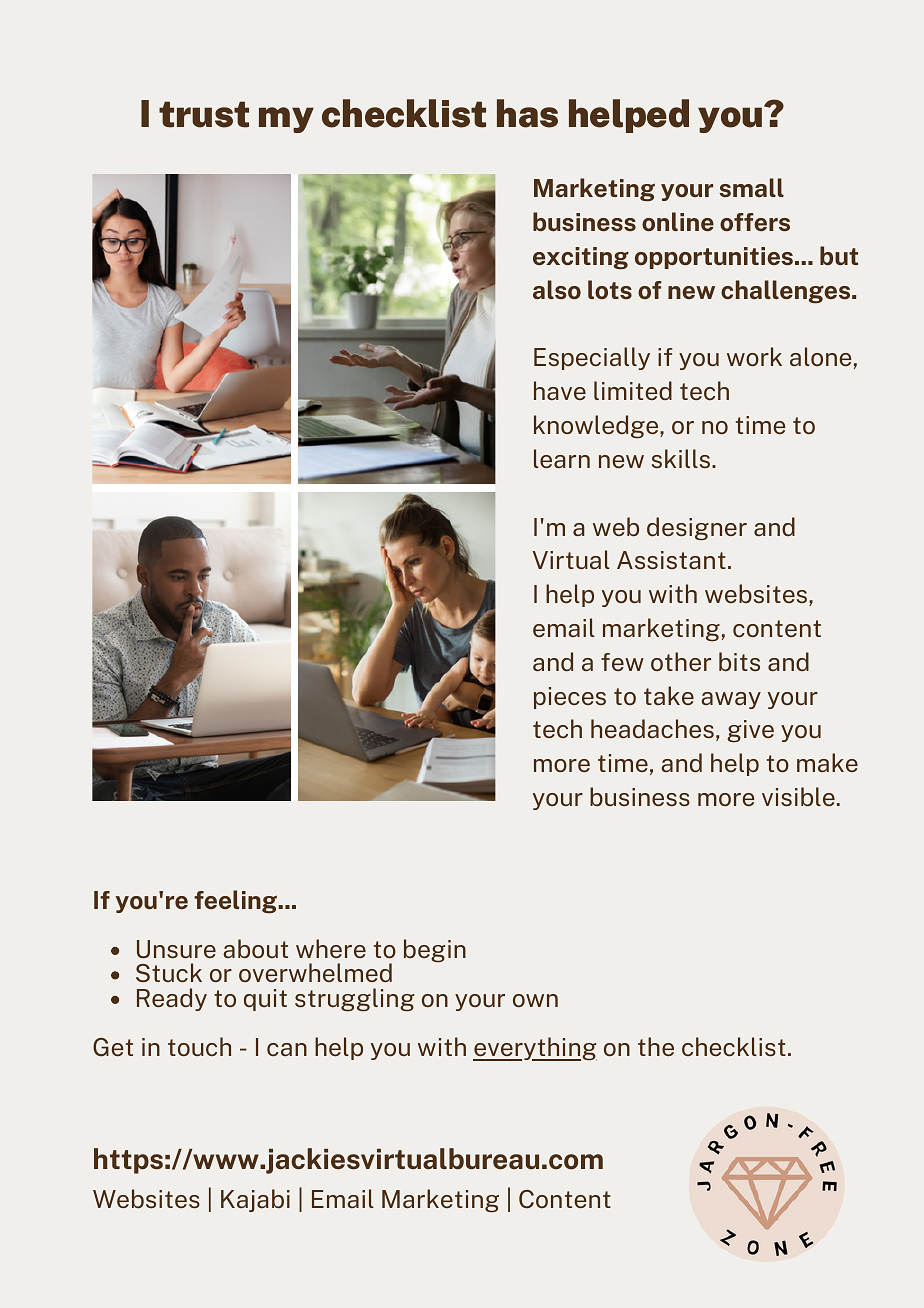 This document has height=1308, width=924. What do you see at coordinates (204, 114) in the document?
I see `trust` at bounding box center [204, 114].
